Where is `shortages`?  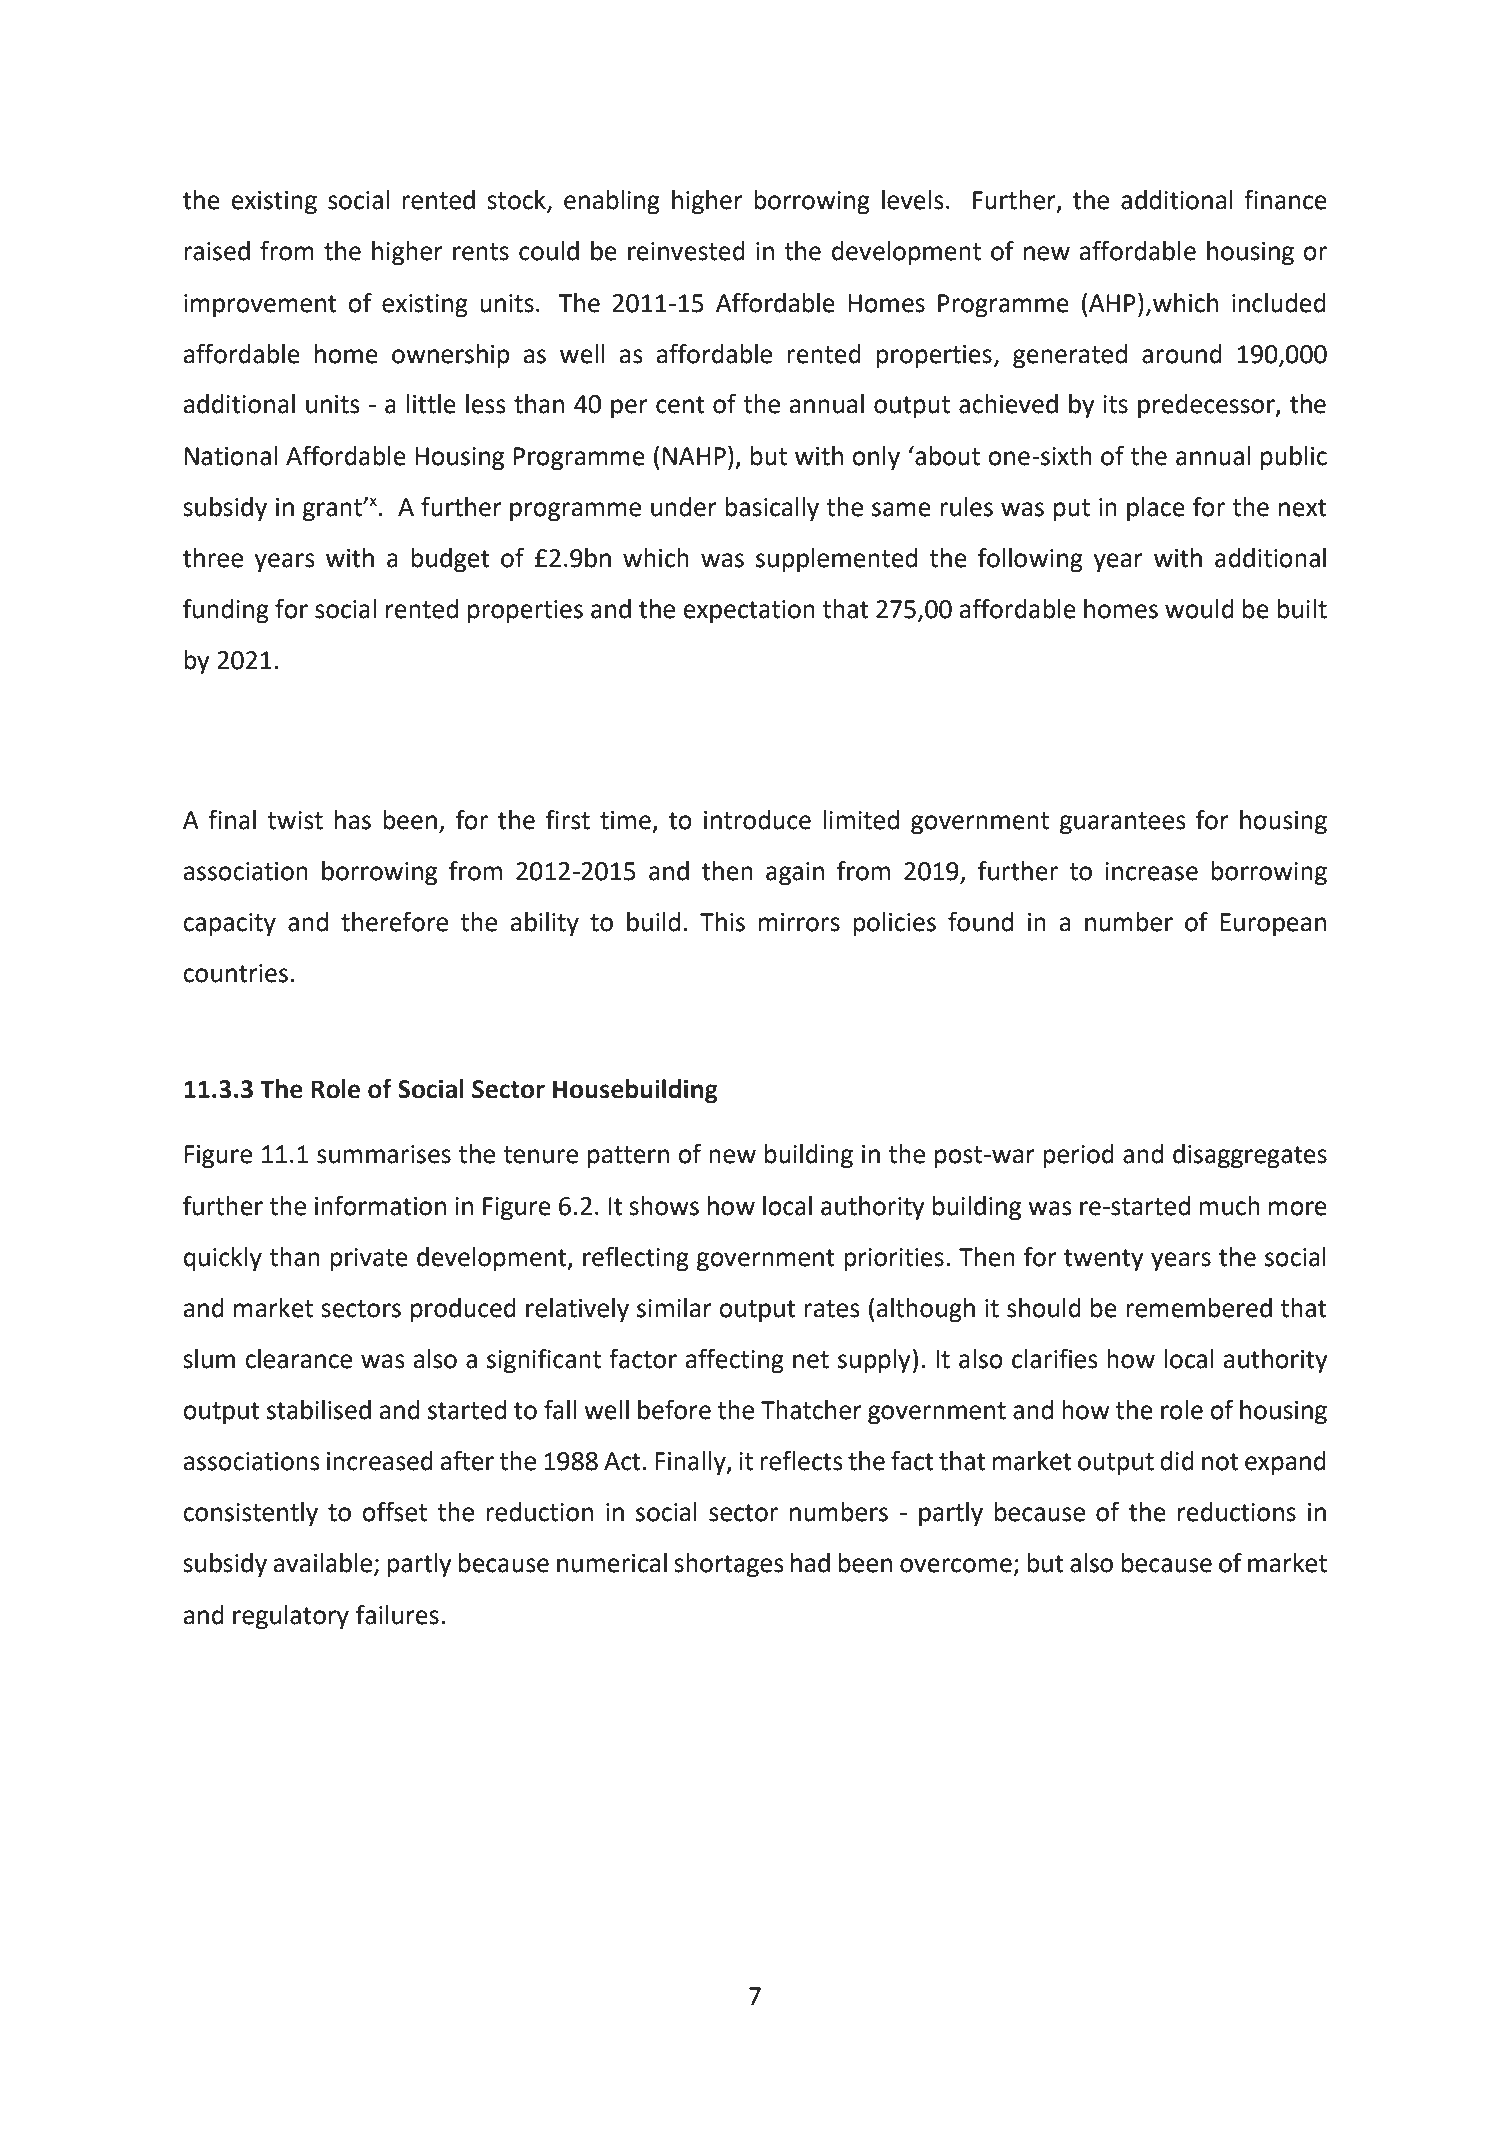 shortages is located at coordinates (729, 1565).
